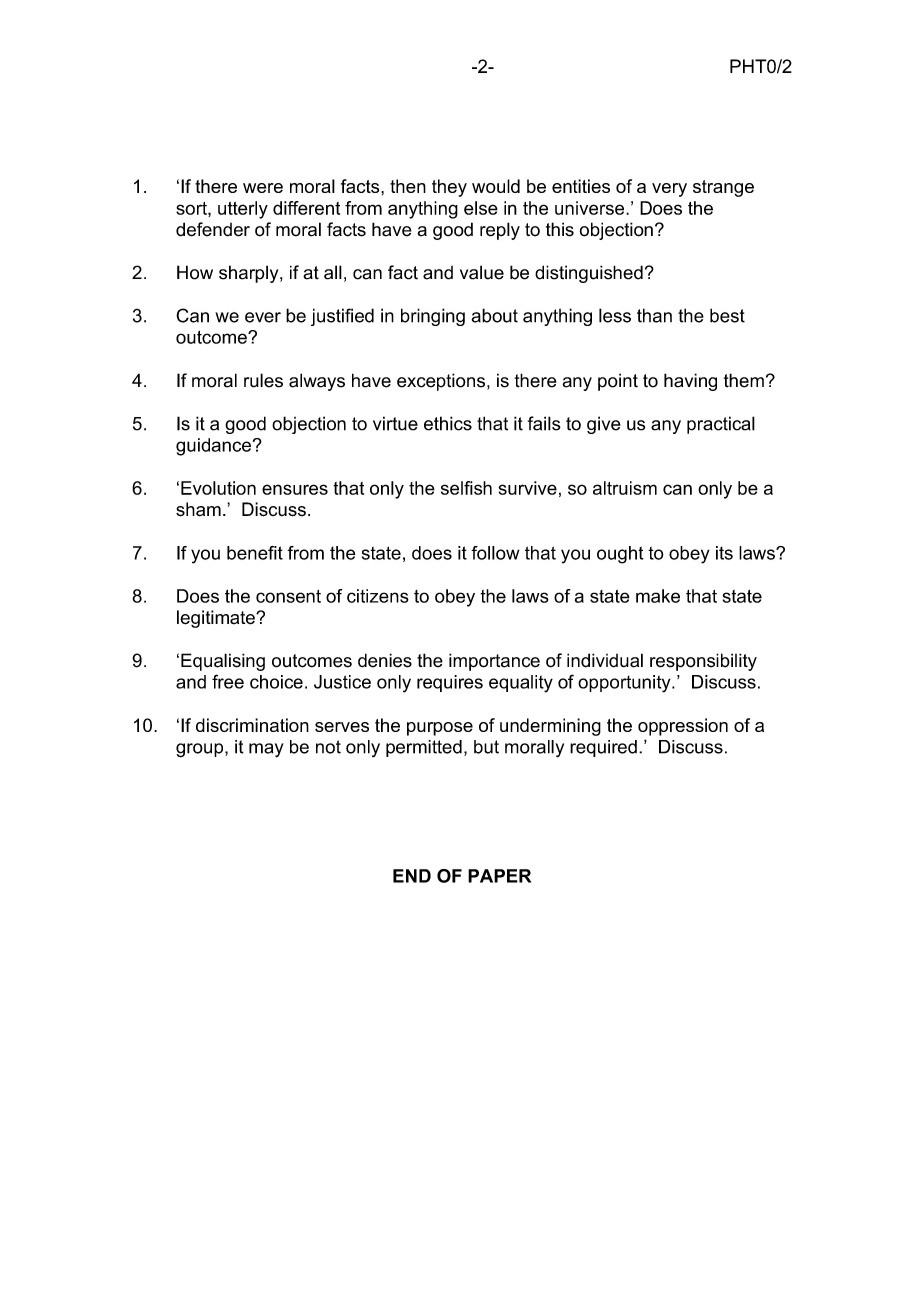 The image size is (924, 1308). I want to click on practical, so click(721, 425).
